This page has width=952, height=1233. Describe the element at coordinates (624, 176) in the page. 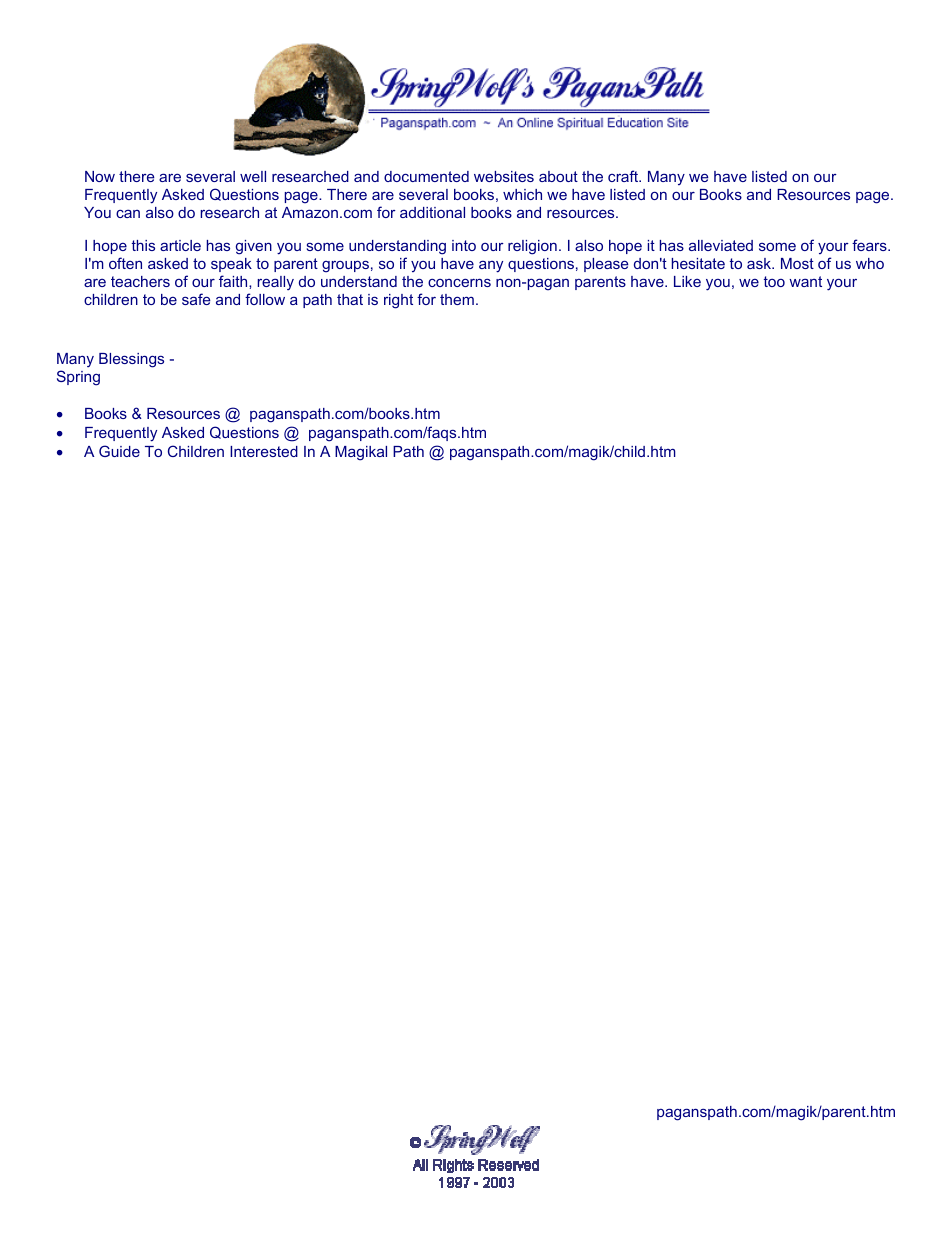

I see `craft` at that location.
